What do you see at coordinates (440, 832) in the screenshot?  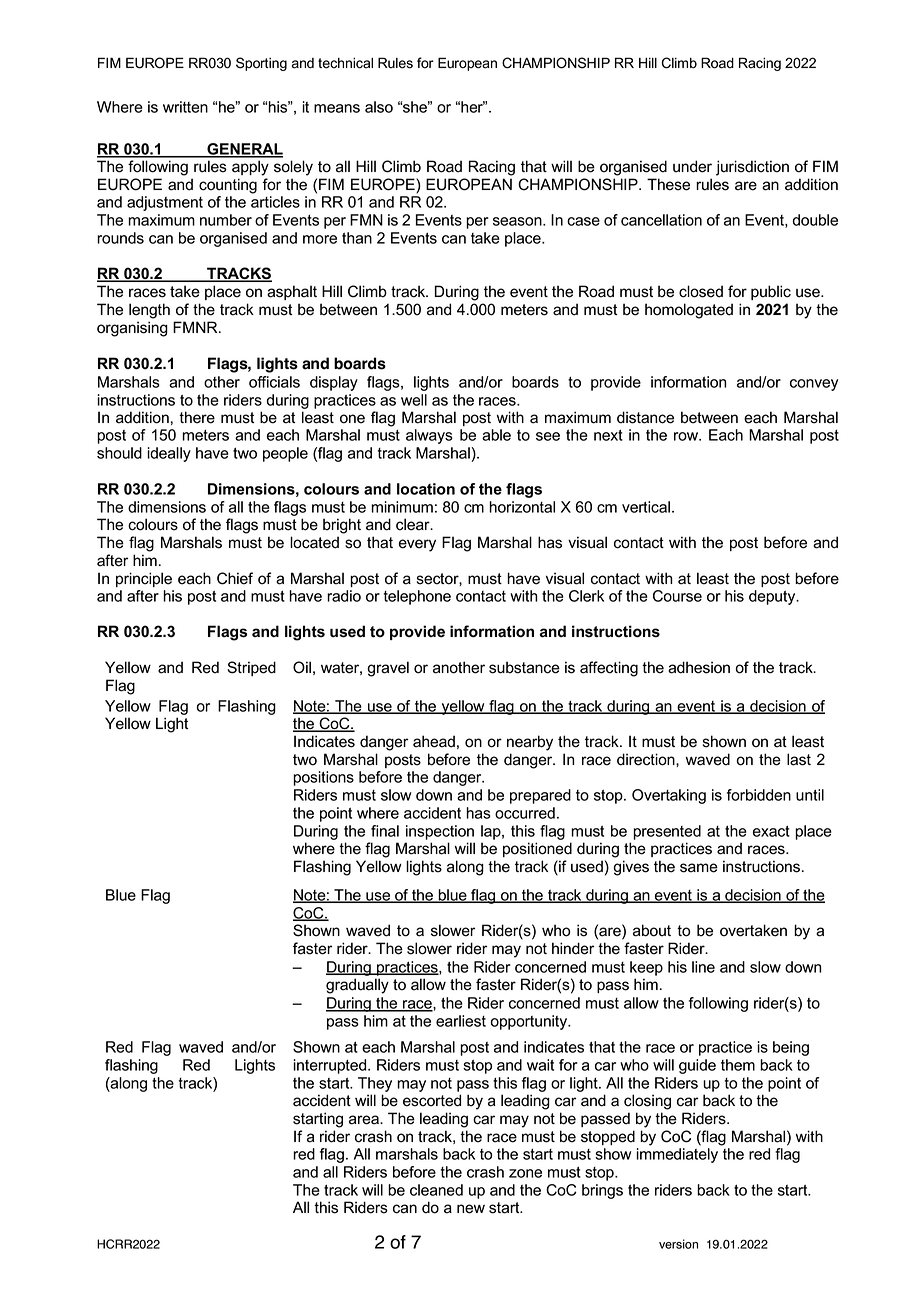 I see `inspection` at bounding box center [440, 832].
